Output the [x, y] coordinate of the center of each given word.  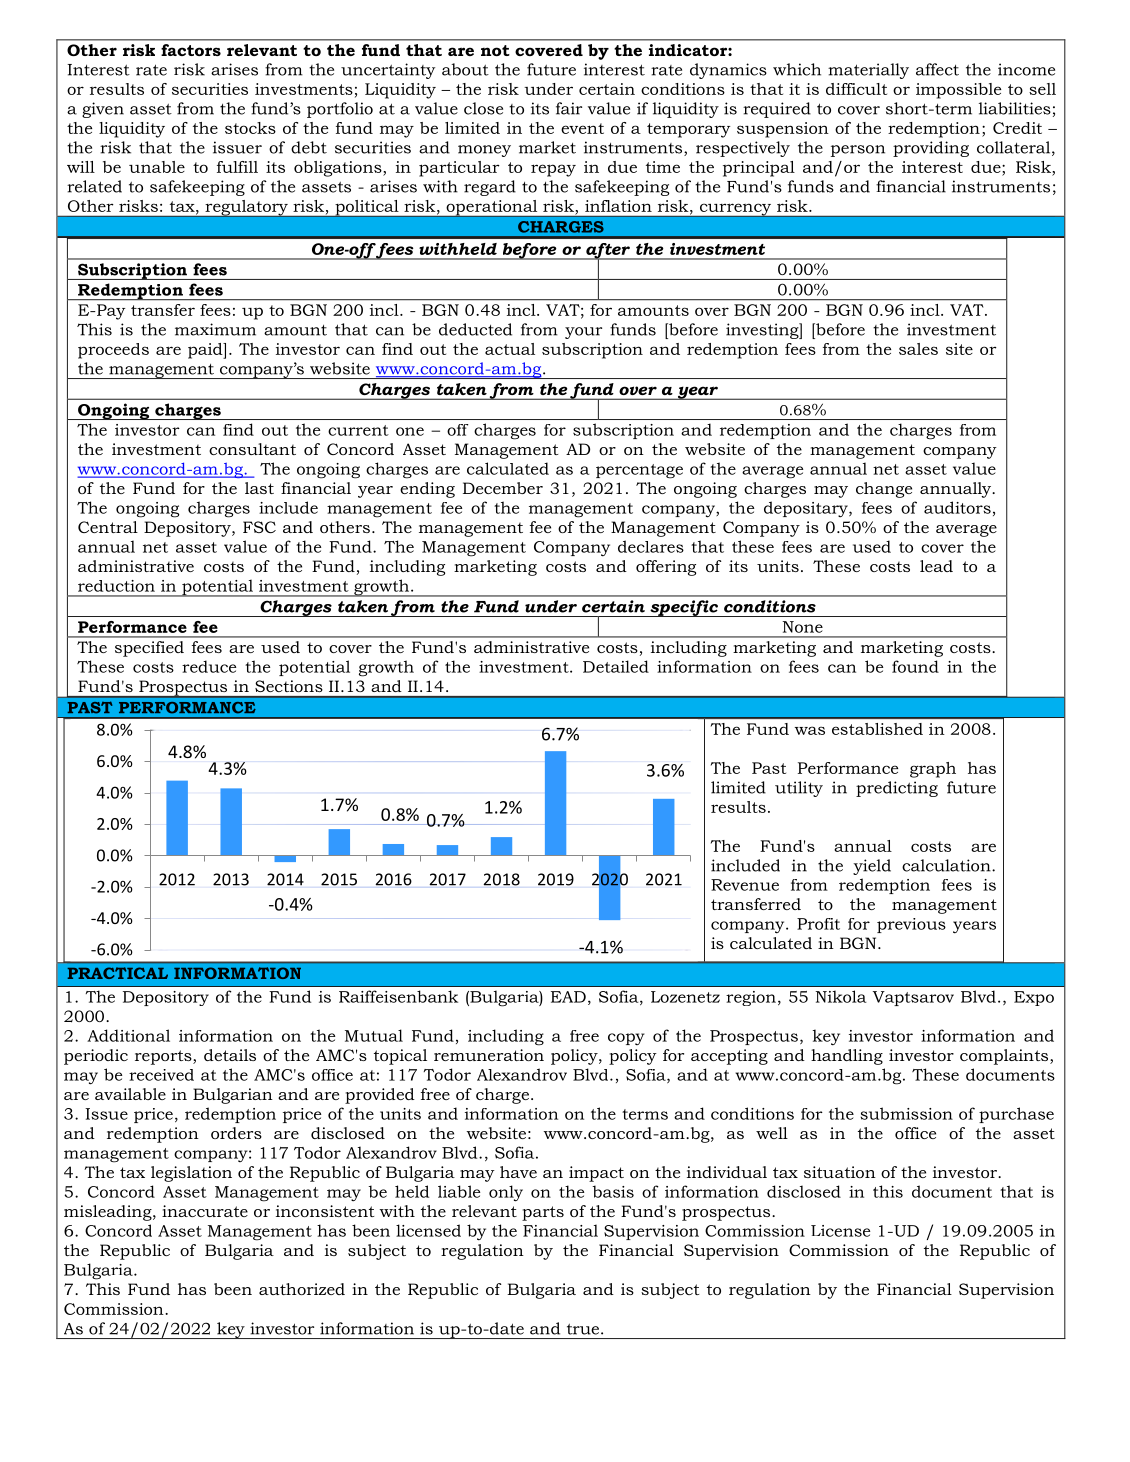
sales [918, 349]
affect [937, 69]
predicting [897, 789]
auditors [957, 507]
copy [626, 1039]
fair [569, 108]
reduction [116, 586]
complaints [1005, 1057]
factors [191, 50]
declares [651, 546]
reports [164, 1057]
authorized [302, 1289]
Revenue [745, 885]
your [583, 333]
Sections [288, 686]
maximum [215, 329]
